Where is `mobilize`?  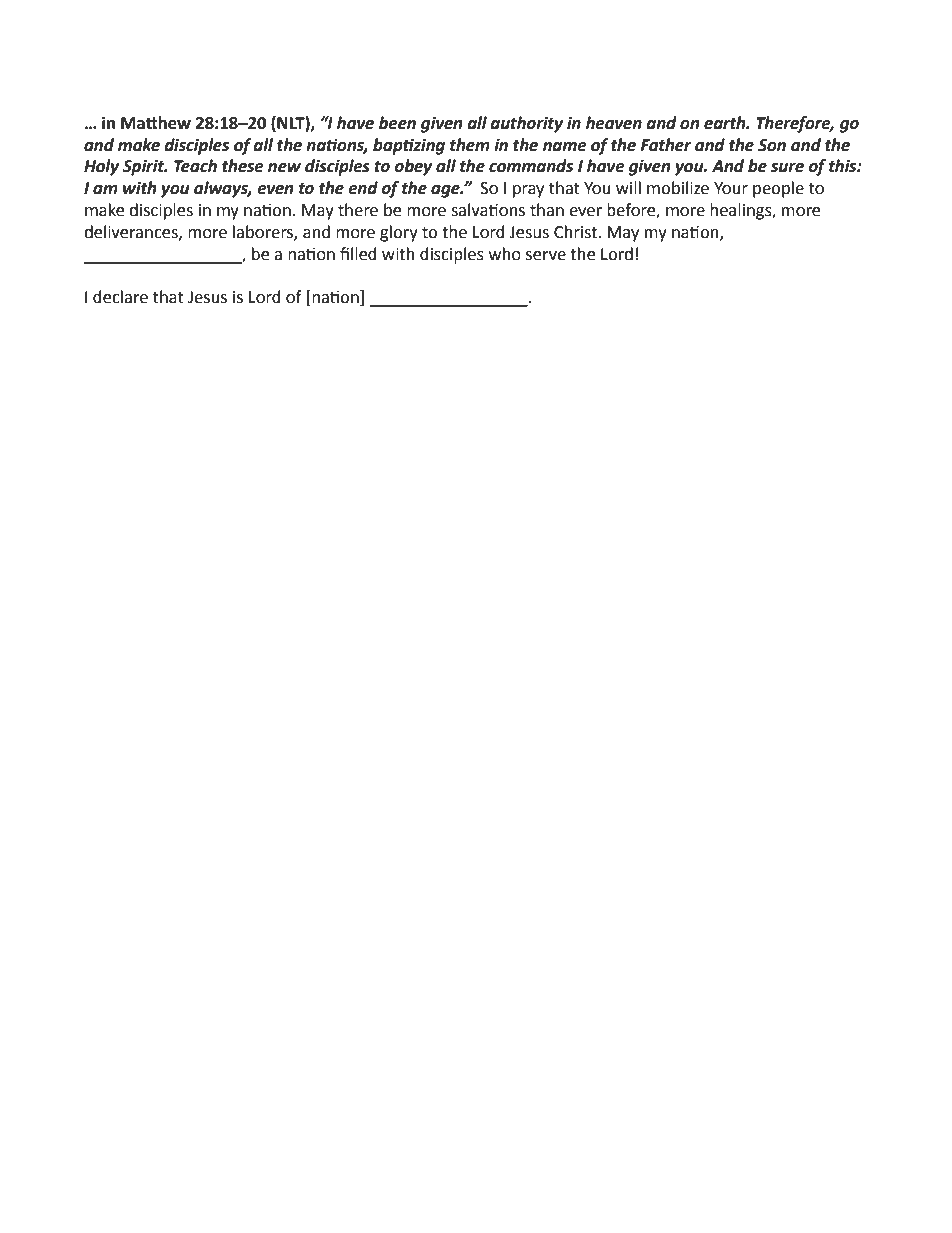 mobilize is located at coordinates (678, 188).
